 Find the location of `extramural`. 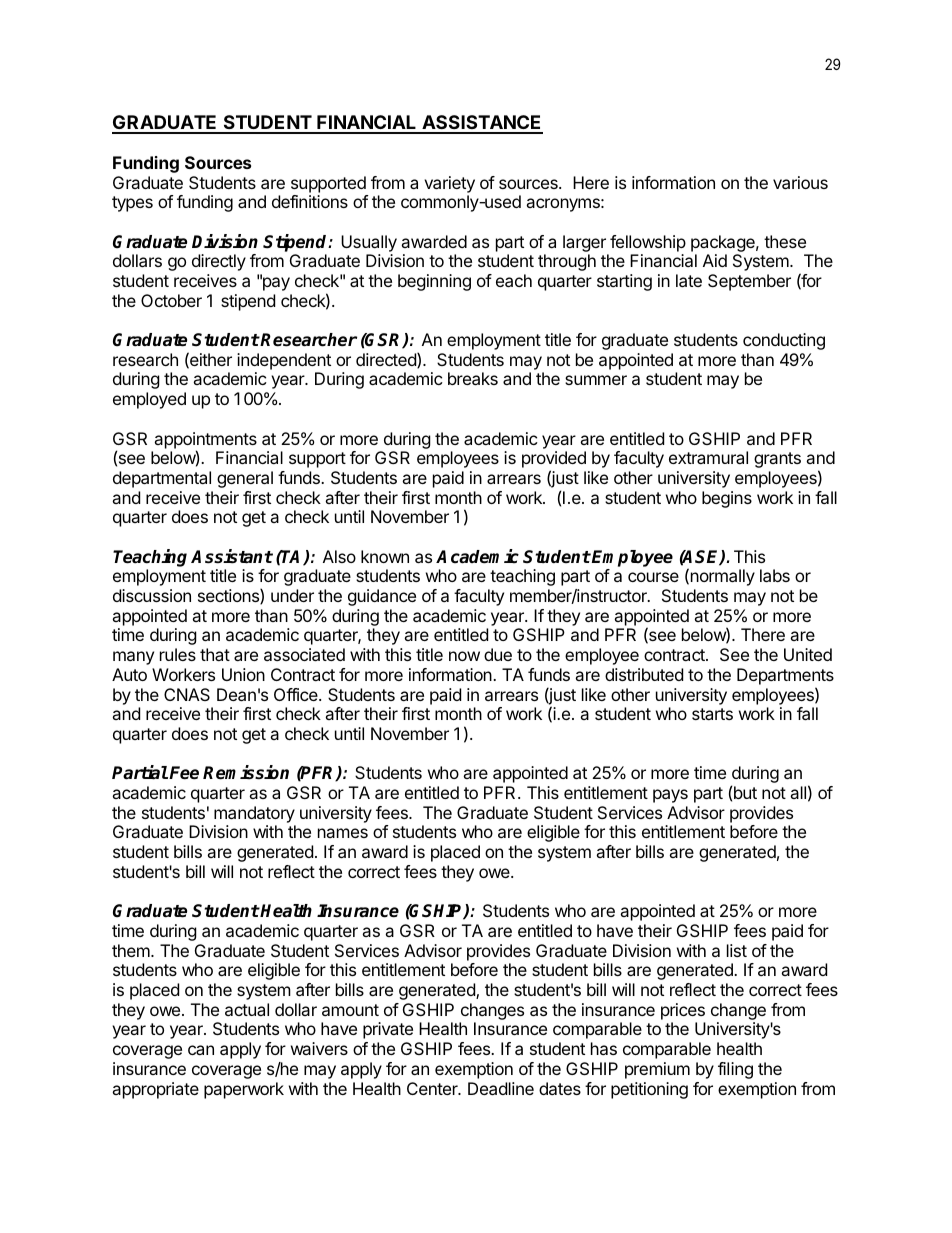

extramural is located at coordinates (708, 457).
